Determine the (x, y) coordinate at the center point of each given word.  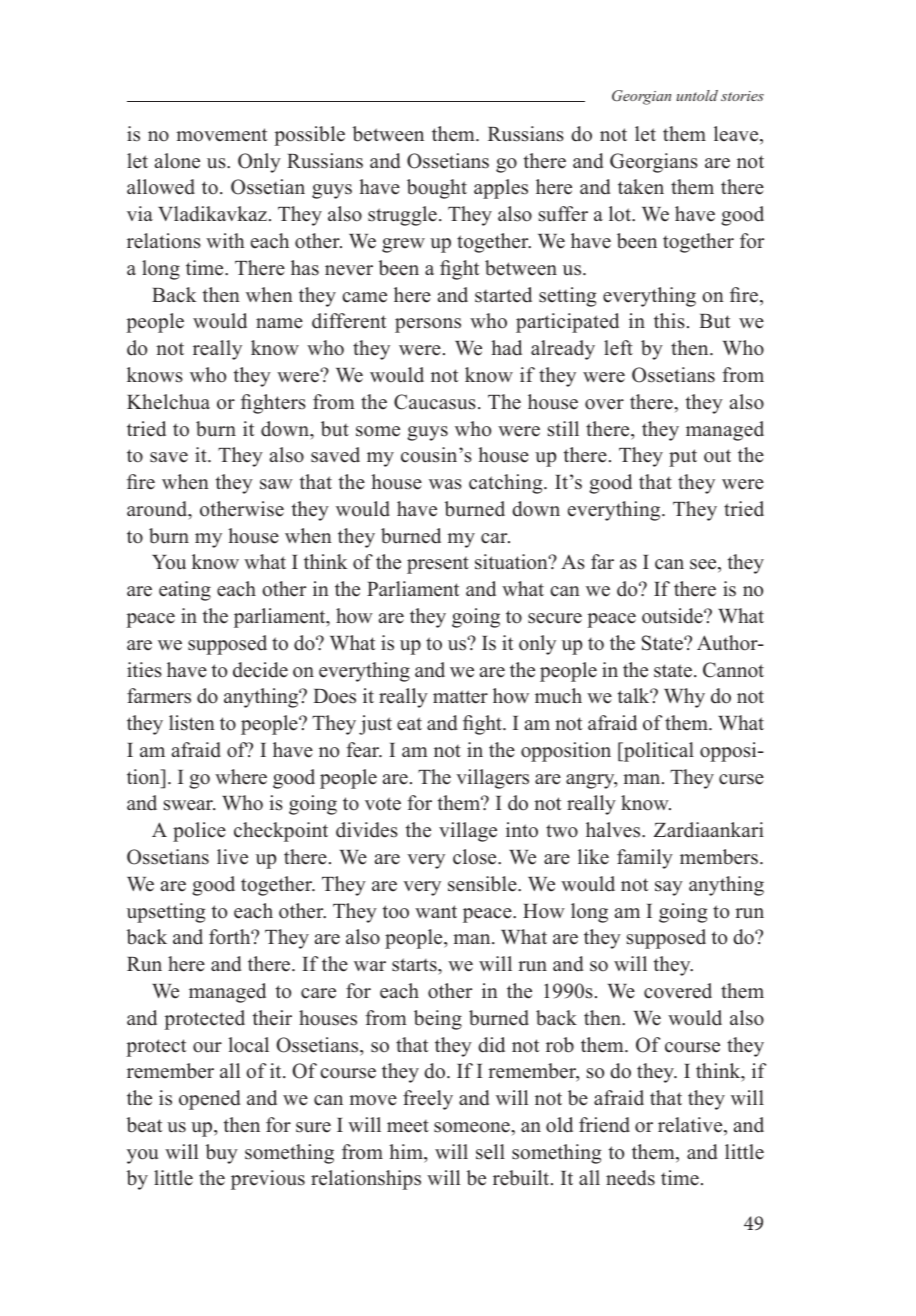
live (232, 857)
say (669, 888)
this (669, 321)
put (683, 458)
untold (697, 95)
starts (415, 965)
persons (428, 325)
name (279, 323)
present (438, 565)
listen (192, 723)
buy (222, 1154)
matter (460, 697)
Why (684, 698)
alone (177, 161)
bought (437, 189)
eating (185, 591)
